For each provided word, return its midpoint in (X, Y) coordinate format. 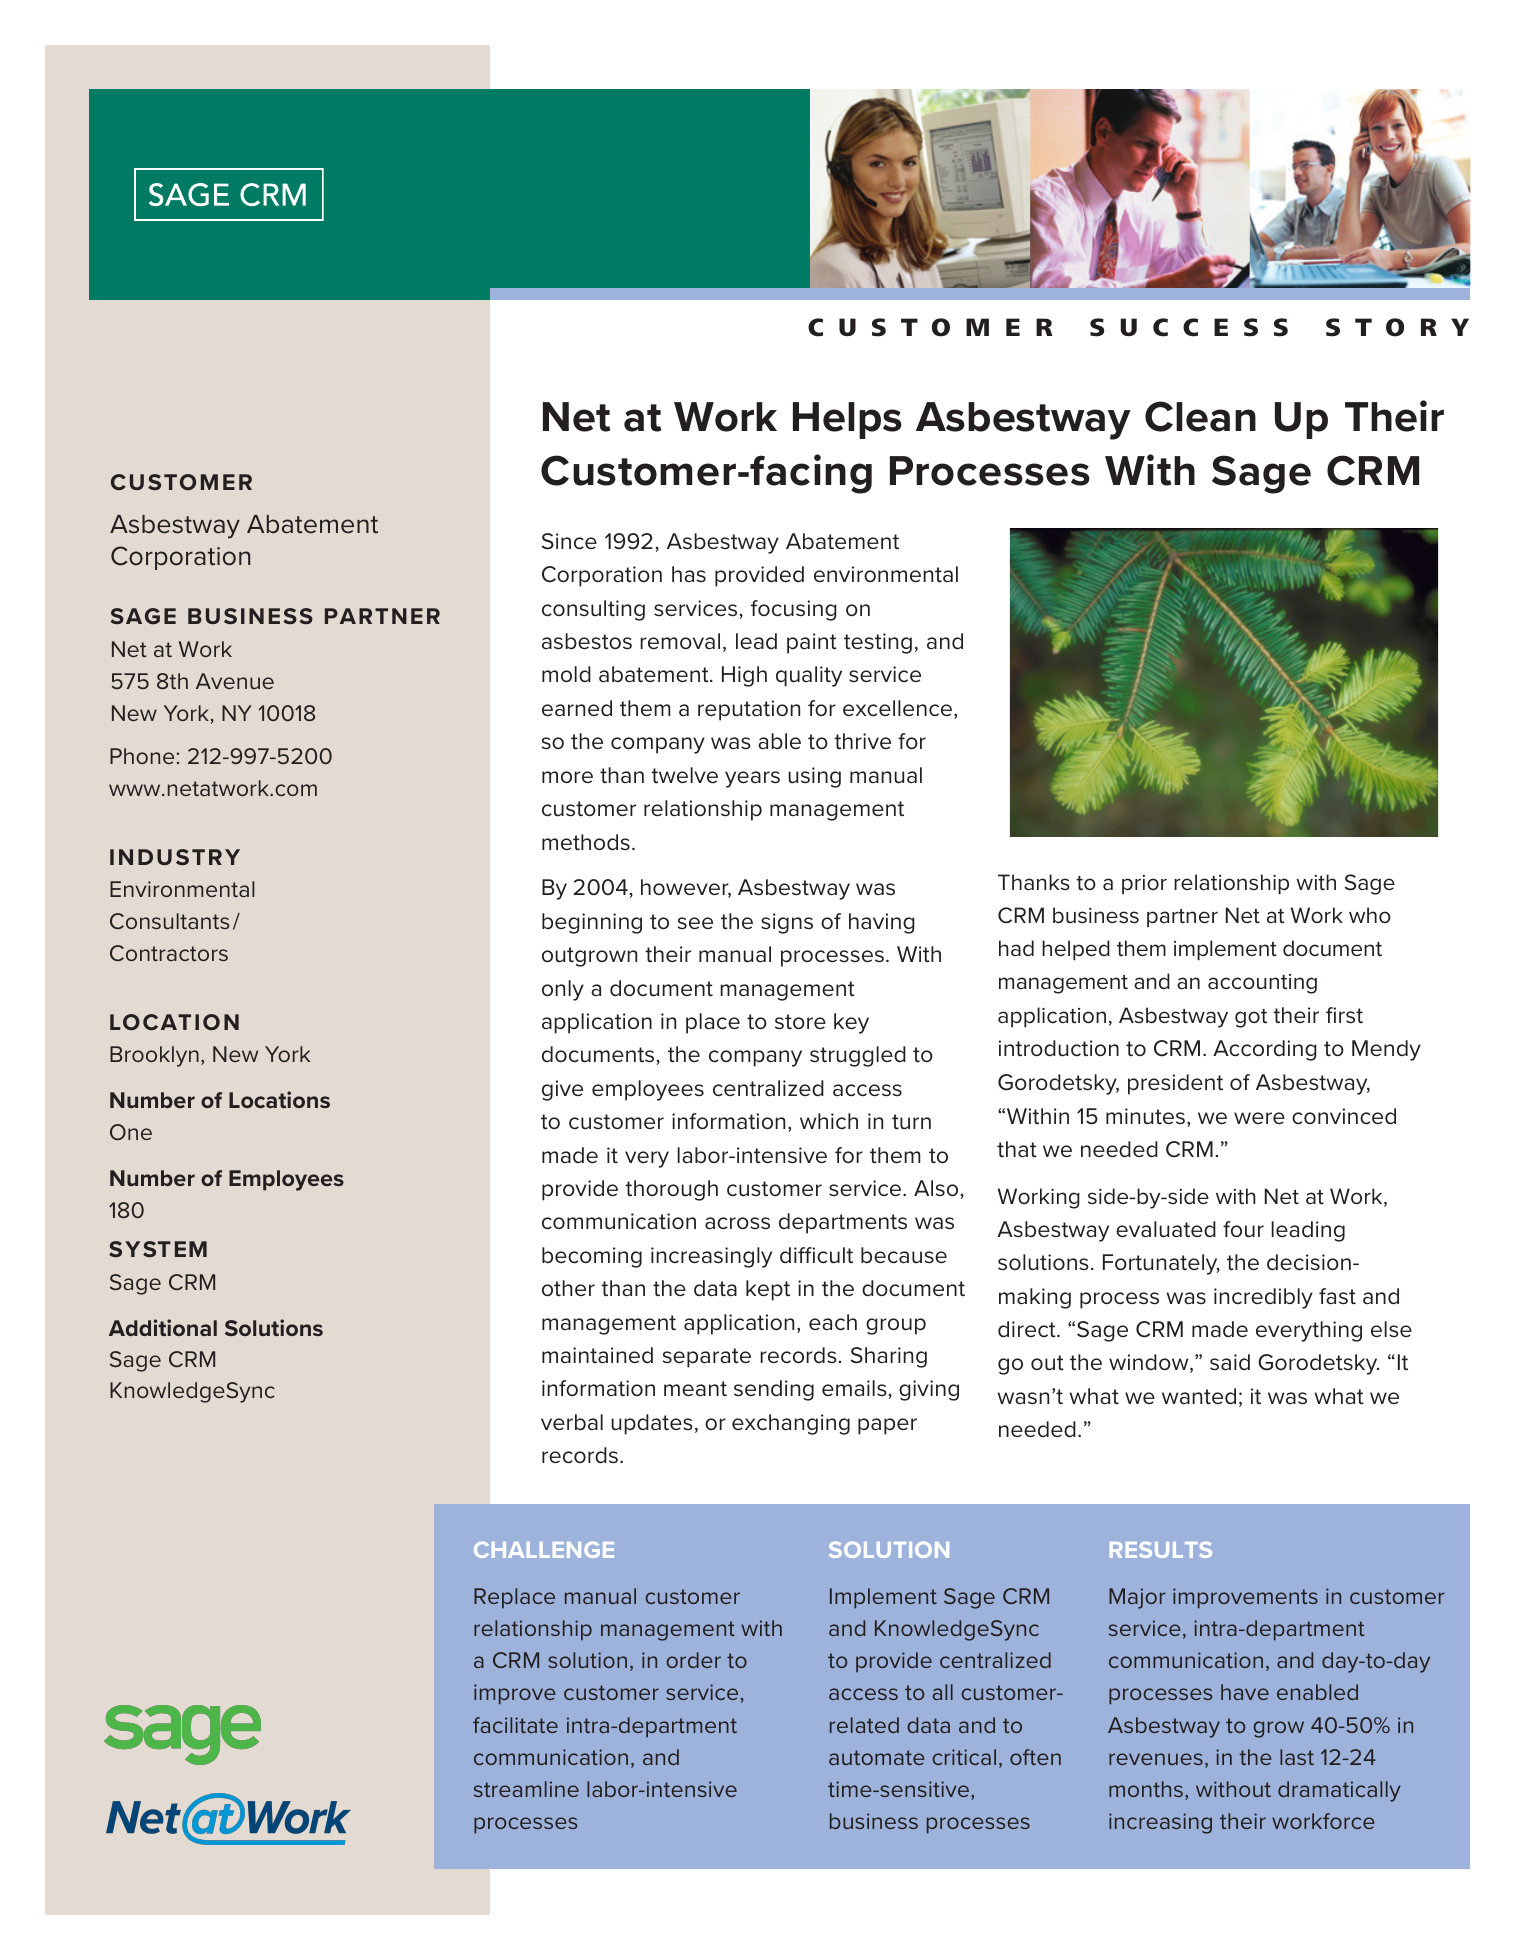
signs (787, 923)
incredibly (1263, 1298)
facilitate (515, 1725)
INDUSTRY (175, 857)
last (1297, 1757)
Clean (1200, 416)
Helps (847, 420)
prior (1144, 885)
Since (569, 541)
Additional (163, 1327)
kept (768, 1290)
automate (877, 1757)
